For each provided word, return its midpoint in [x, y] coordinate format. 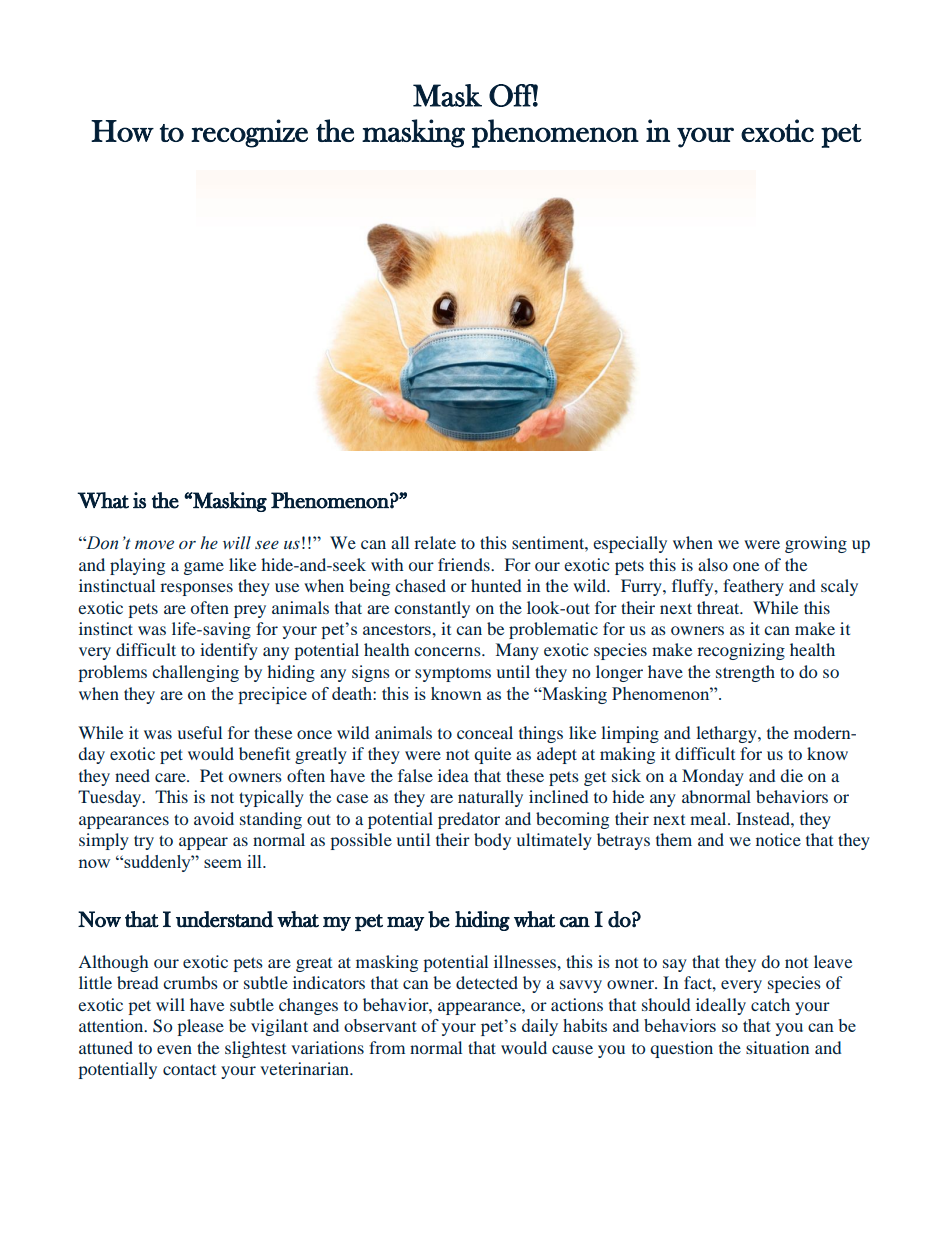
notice [778, 839]
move [154, 545]
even [174, 1049]
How [122, 131]
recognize [249, 133]
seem [223, 863]
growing [816, 544]
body [492, 841]
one [746, 566]
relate [435, 542]
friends [465, 564]
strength [745, 673]
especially [630, 544]
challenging [195, 673]
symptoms [453, 675]
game [204, 568]
